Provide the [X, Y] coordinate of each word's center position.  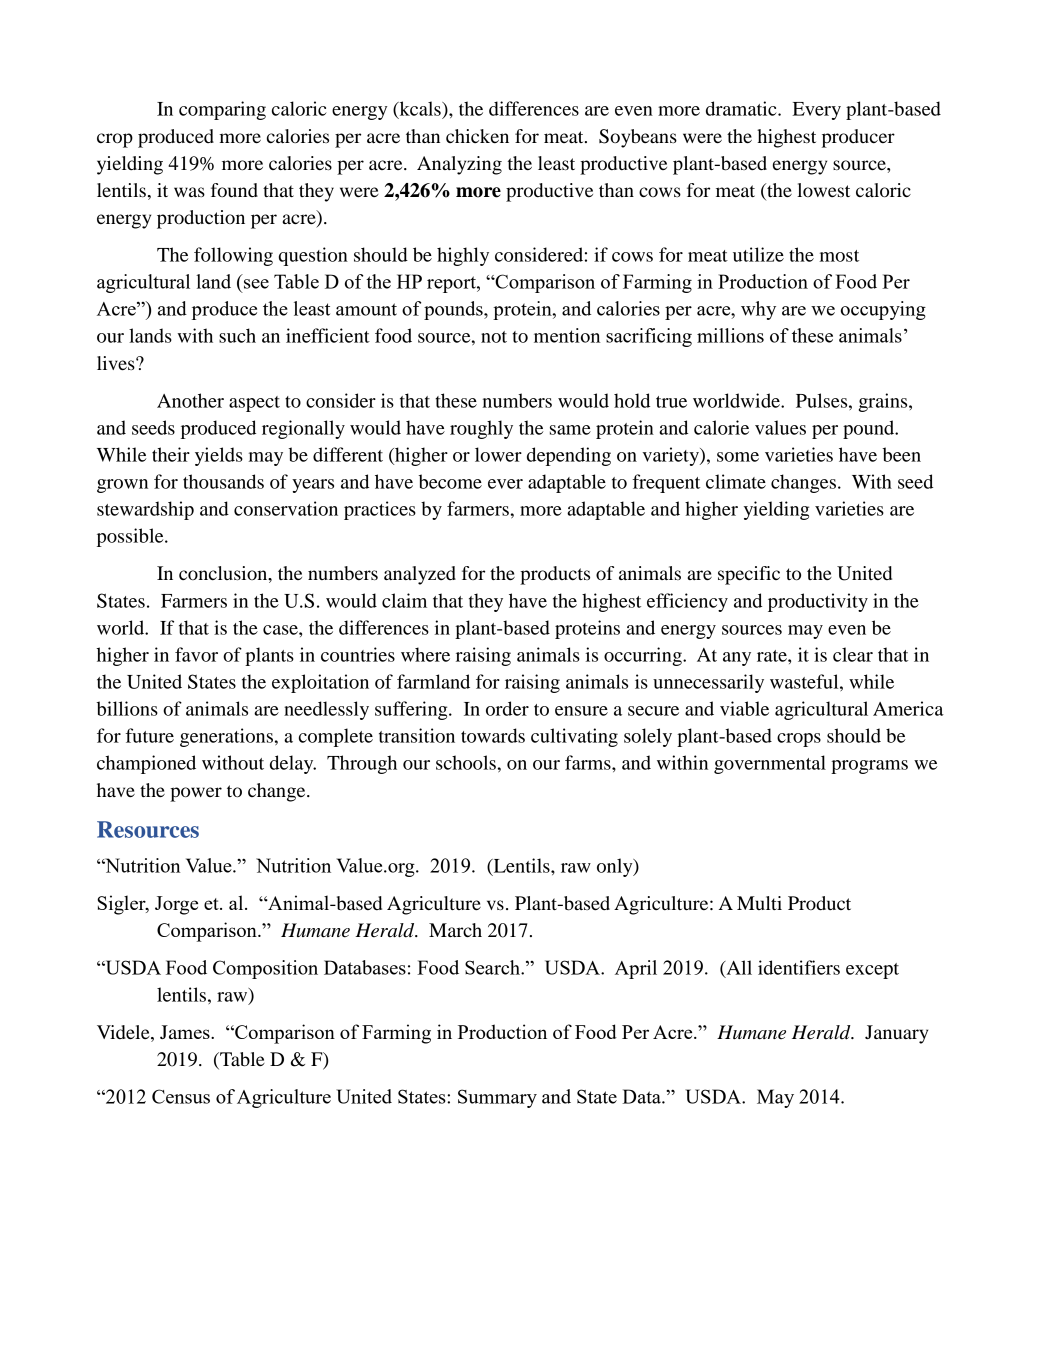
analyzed [420, 575]
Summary [497, 1098]
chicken [477, 136]
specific [749, 575]
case [281, 630]
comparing [222, 110]
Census [181, 1096]
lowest [823, 190]
